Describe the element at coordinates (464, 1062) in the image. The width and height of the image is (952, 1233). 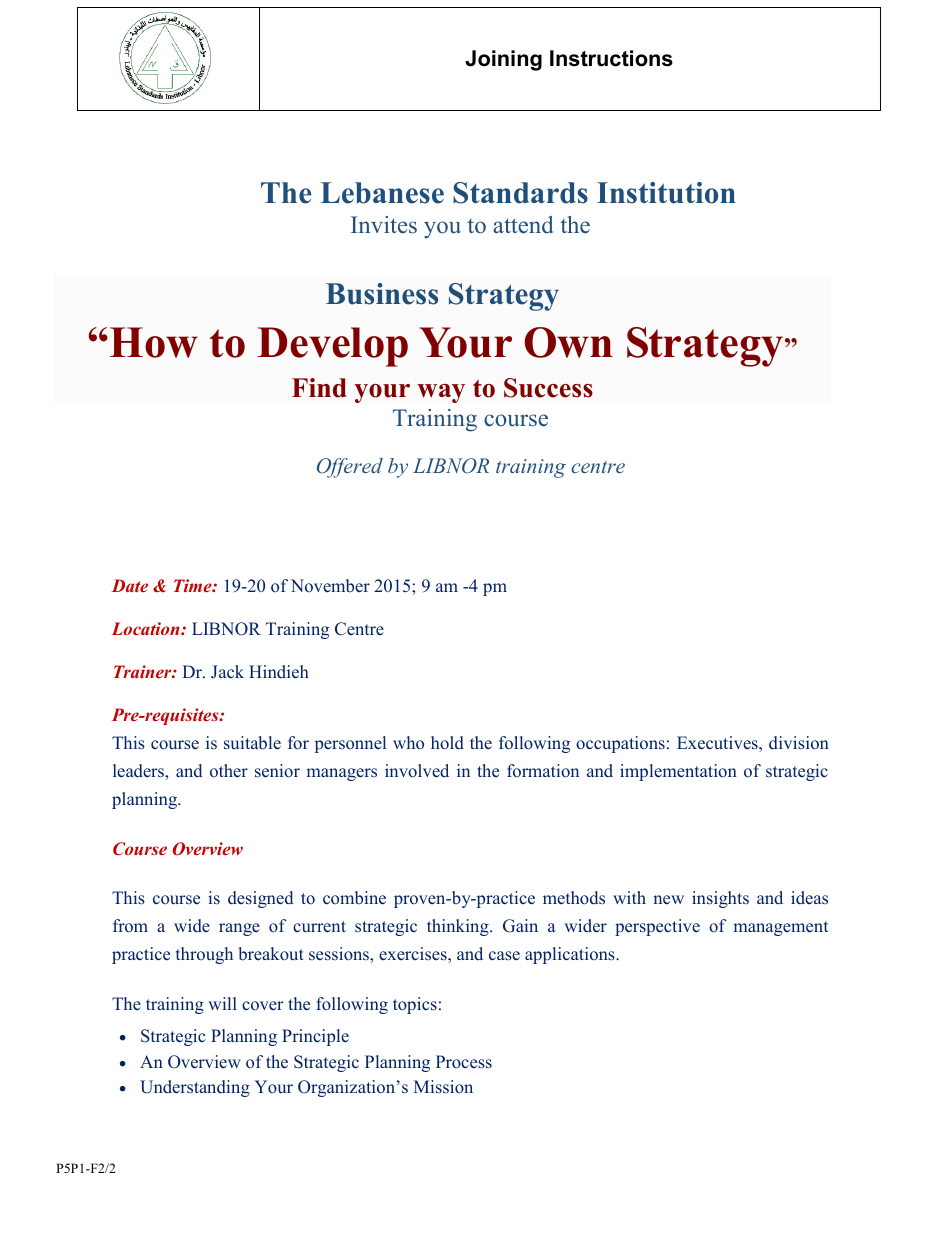
I see `Process` at that location.
